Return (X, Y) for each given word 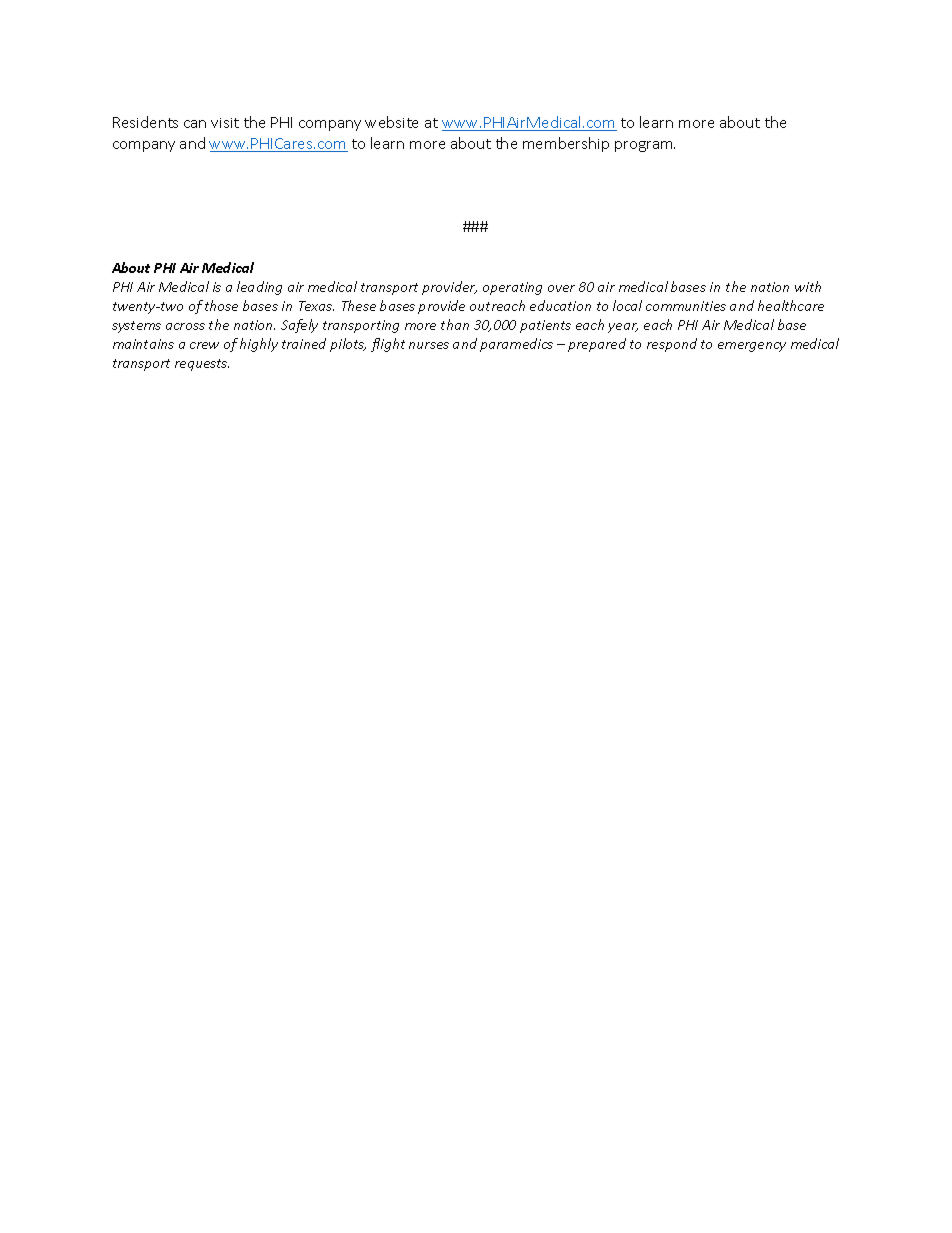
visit (225, 123)
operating (512, 288)
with (808, 286)
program (645, 146)
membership (566, 144)
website (391, 122)
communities (686, 306)
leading (259, 288)
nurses (429, 345)
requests (202, 365)
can (195, 124)
